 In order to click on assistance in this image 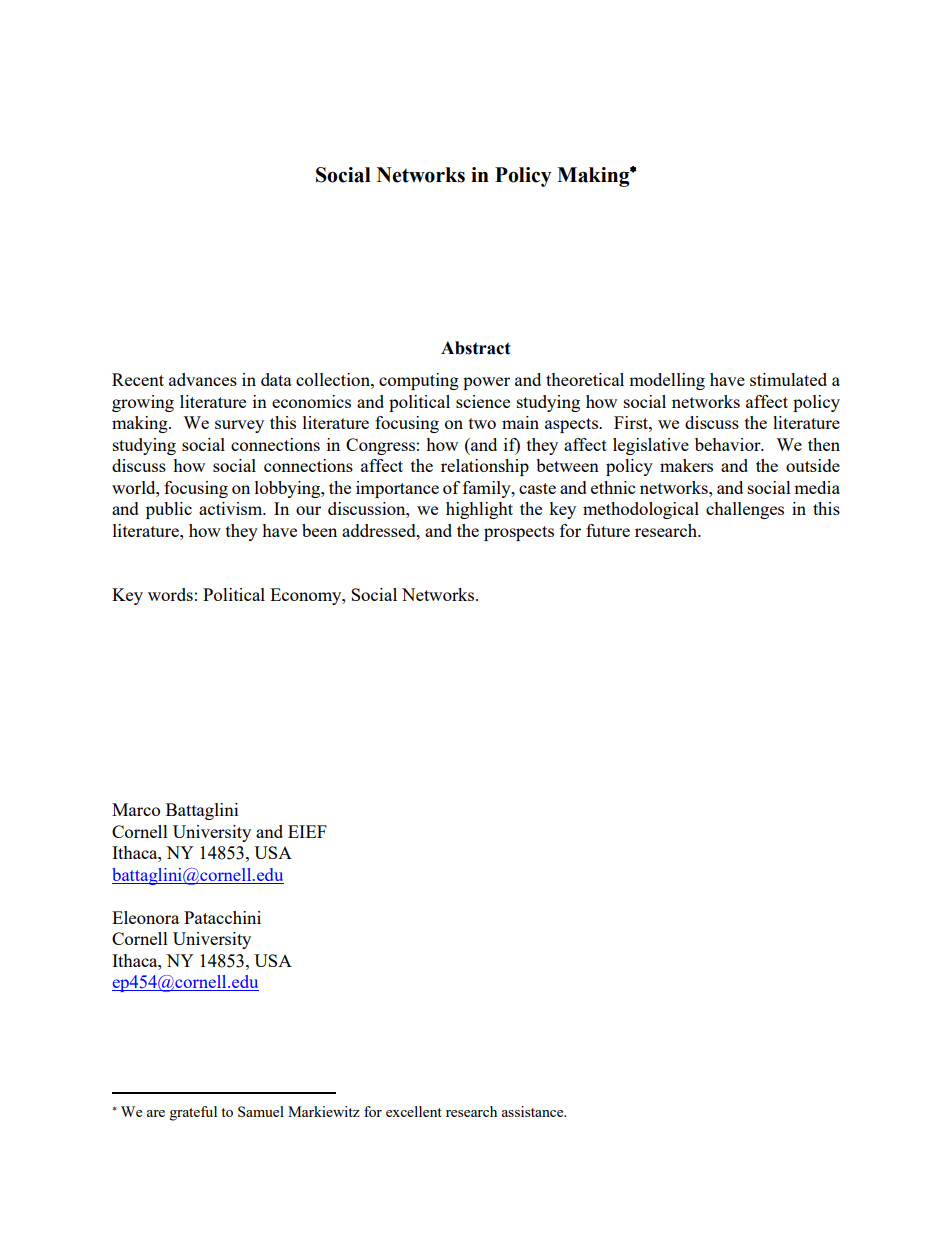, I will do `click(534, 1111)`.
